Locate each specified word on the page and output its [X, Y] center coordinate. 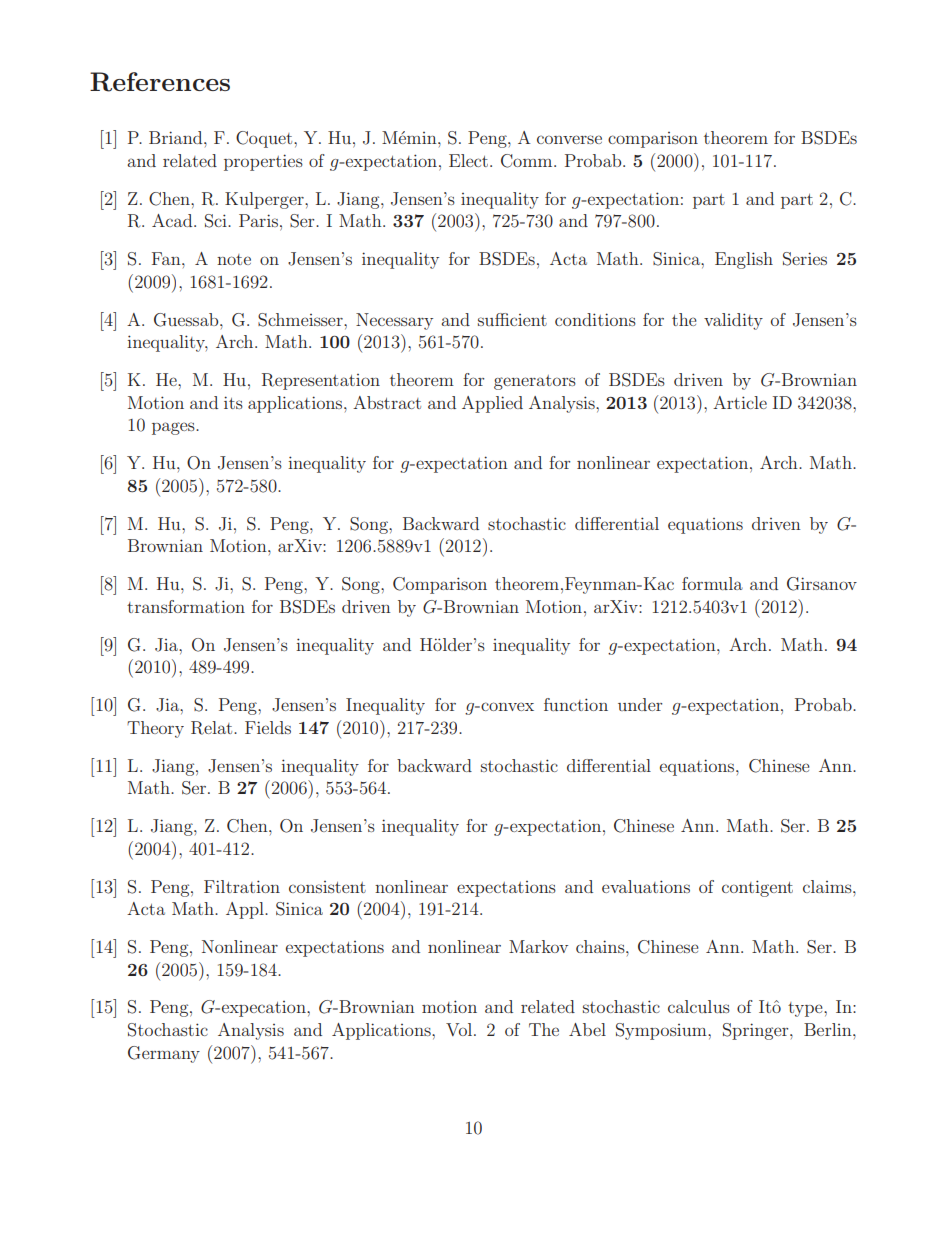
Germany [164, 1054]
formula [712, 583]
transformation [186, 606]
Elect [468, 160]
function [576, 704]
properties [263, 162]
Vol [460, 1029]
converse [569, 139]
